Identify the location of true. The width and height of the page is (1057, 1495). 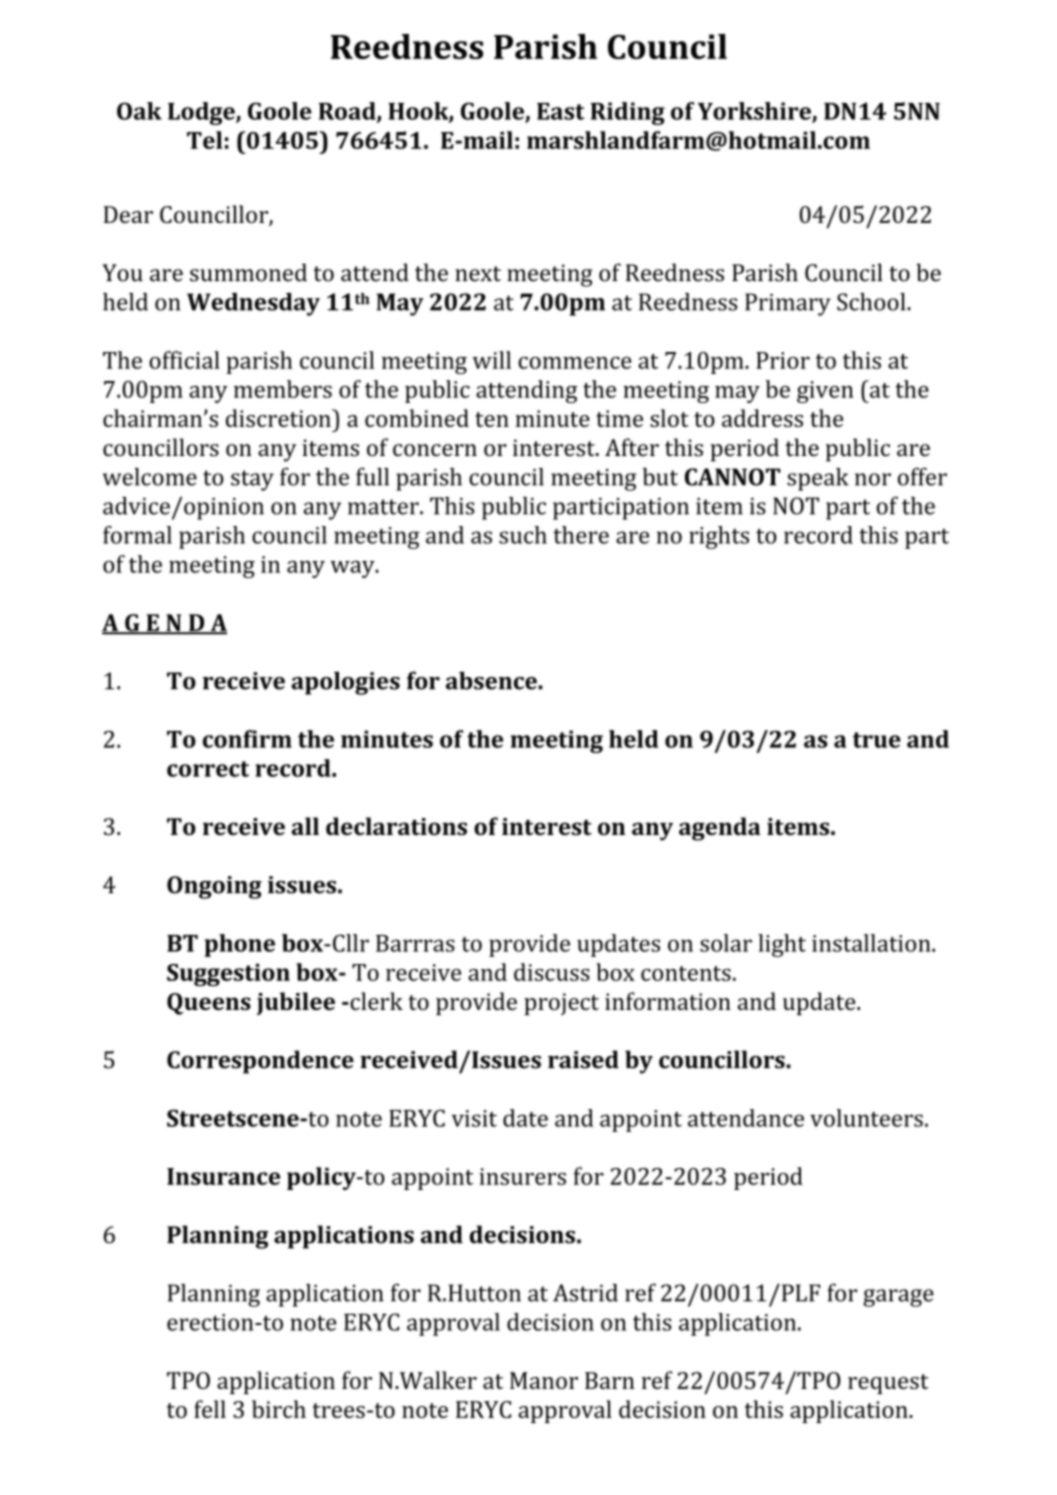
(877, 740).
